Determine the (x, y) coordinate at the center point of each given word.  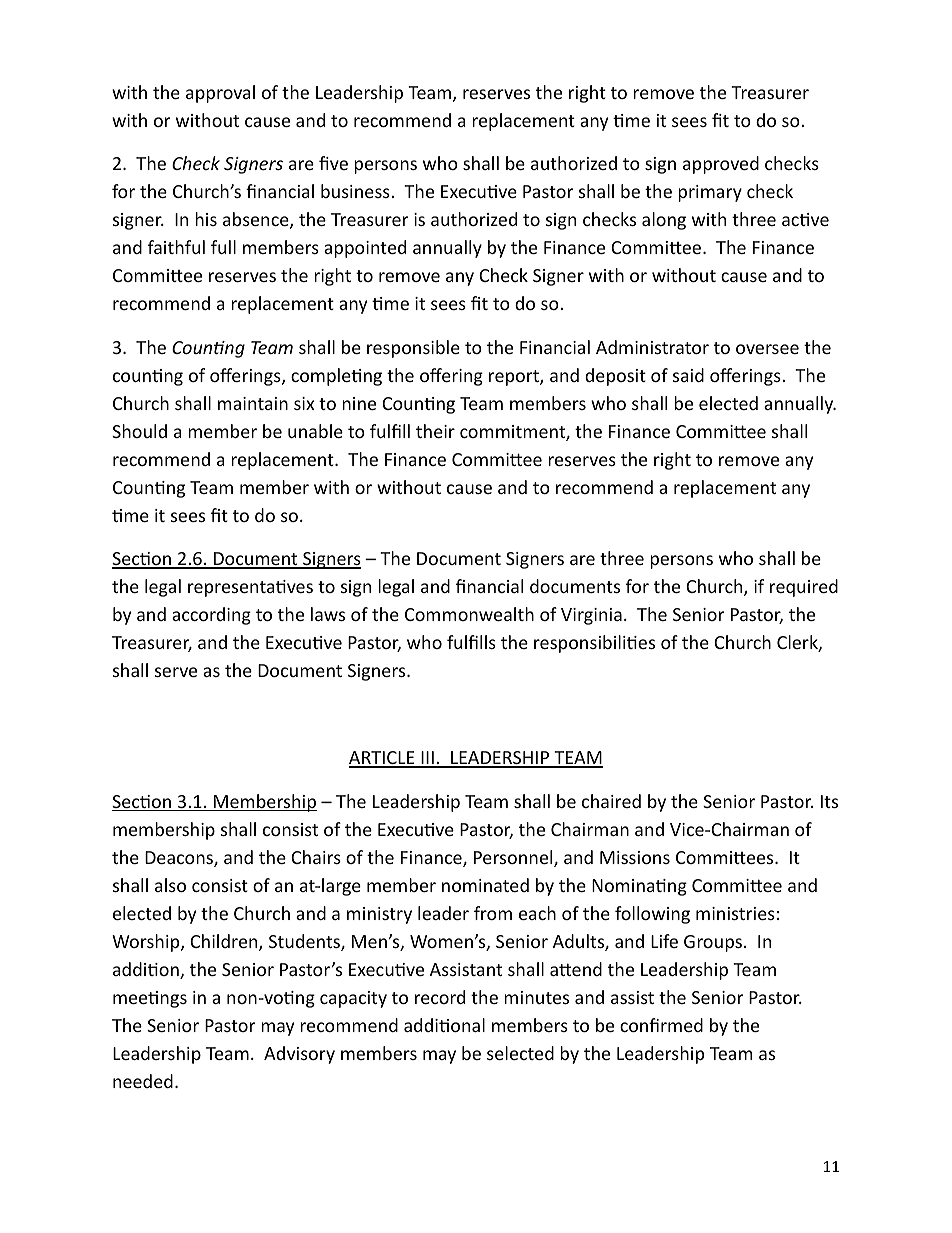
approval (220, 94)
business (356, 191)
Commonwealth (469, 614)
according (211, 616)
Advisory (299, 1055)
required (804, 588)
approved (721, 165)
